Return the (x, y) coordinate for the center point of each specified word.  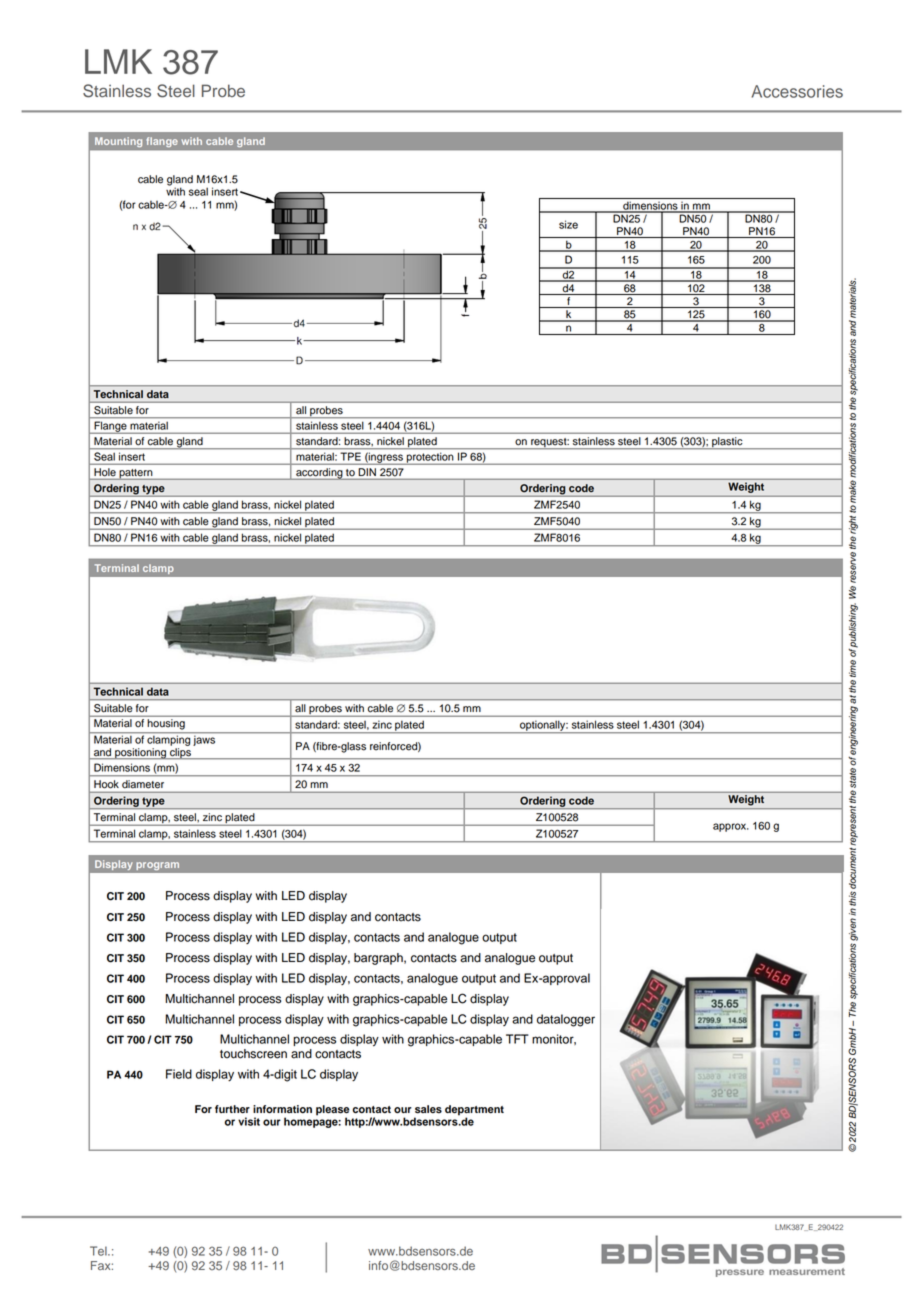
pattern (136, 474)
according (319, 474)
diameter (143, 784)
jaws (204, 739)
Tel (99, 1251)
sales (428, 1109)
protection (430, 459)
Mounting (118, 142)
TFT (517, 1039)
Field (179, 1074)
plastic (727, 443)
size (568, 224)
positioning (140, 754)
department (474, 1111)
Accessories (797, 91)
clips (180, 754)
